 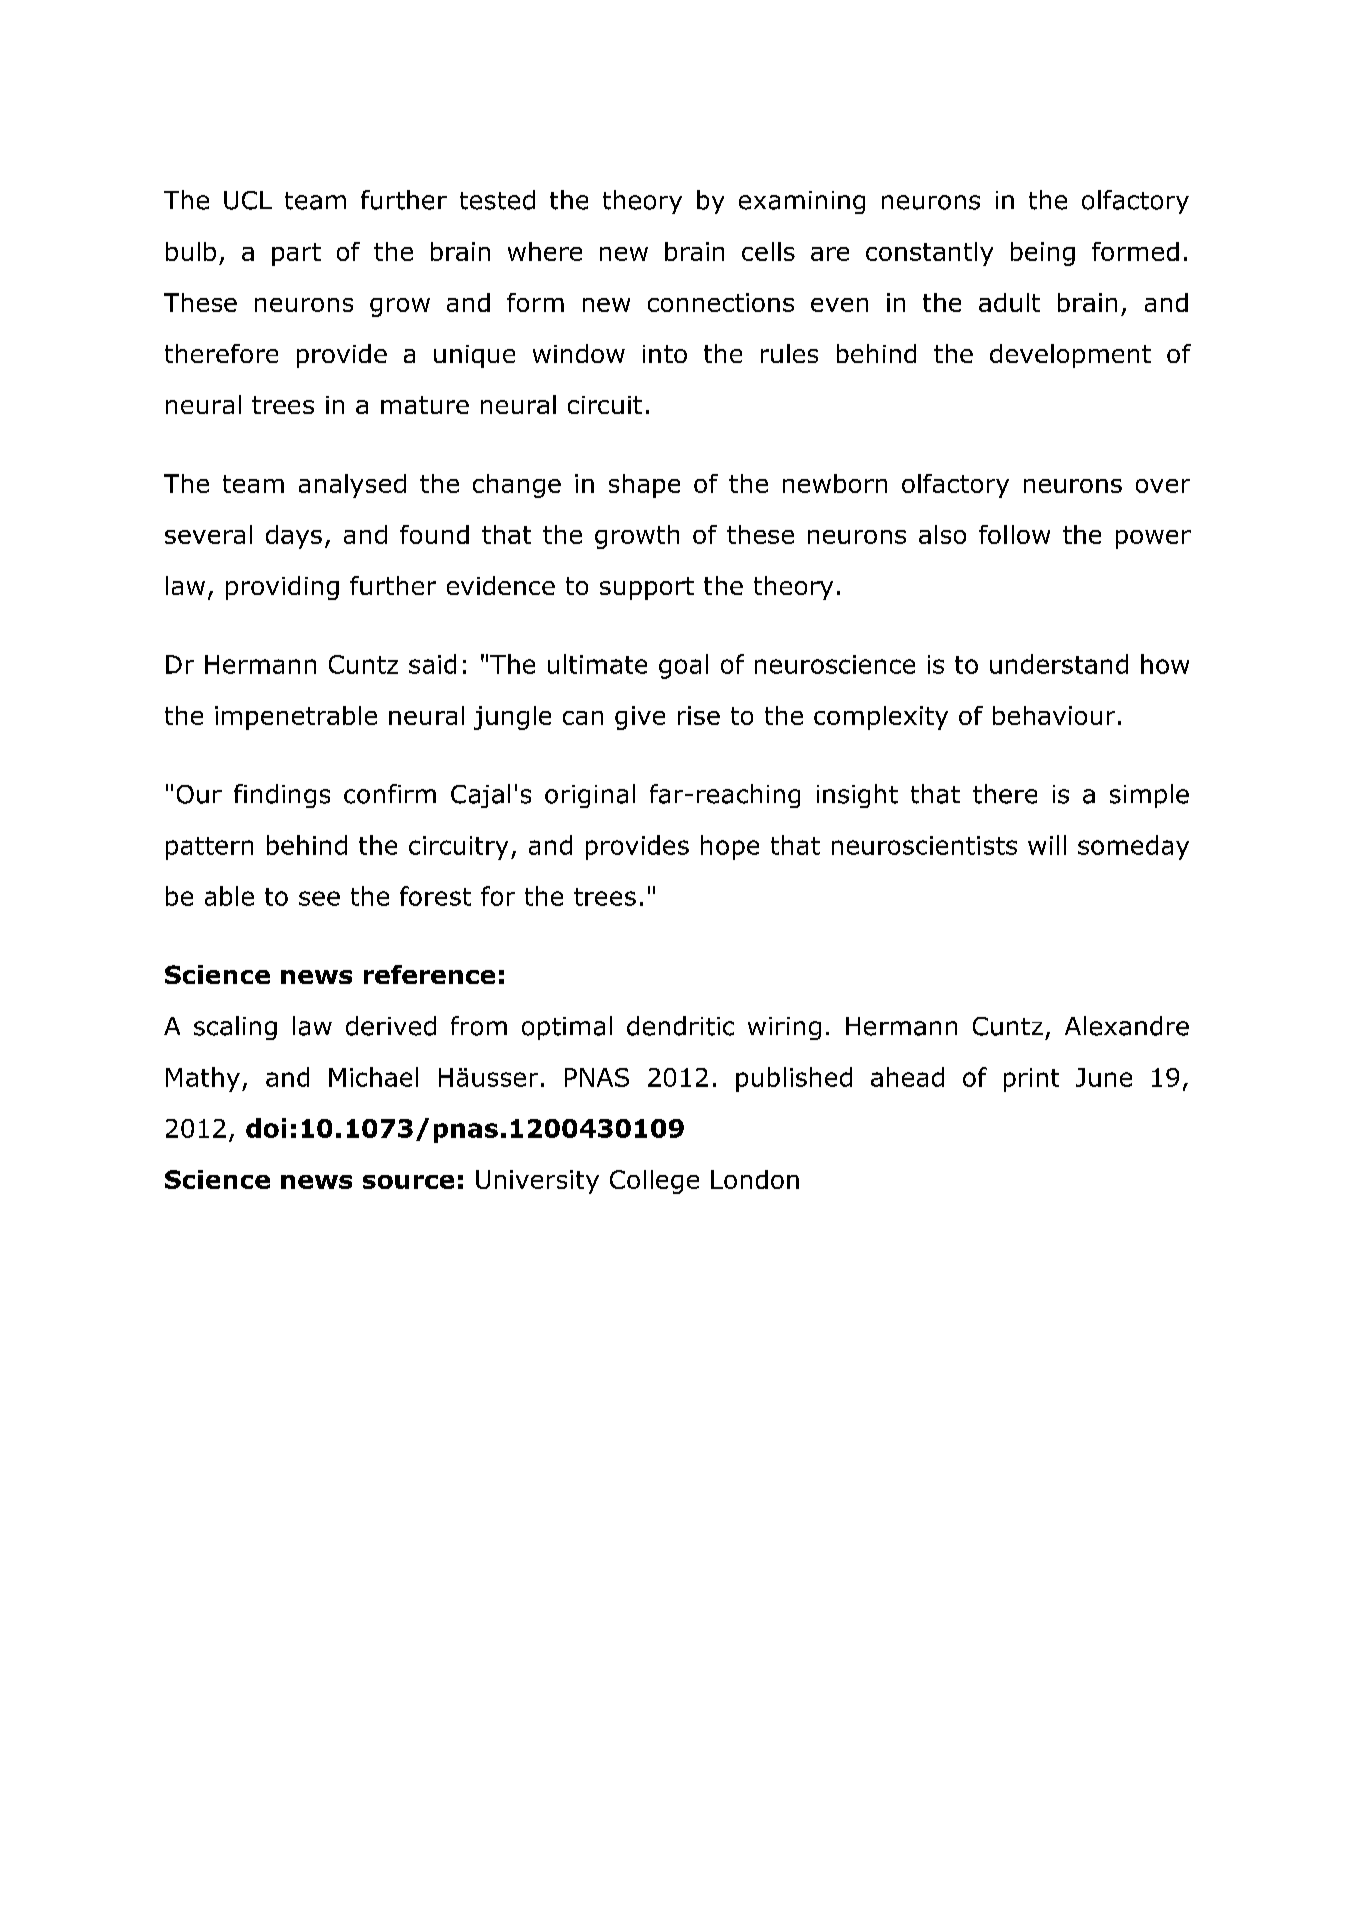 What do you see at coordinates (654, 1182) in the screenshot?
I see `College` at bounding box center [654, 1182].
